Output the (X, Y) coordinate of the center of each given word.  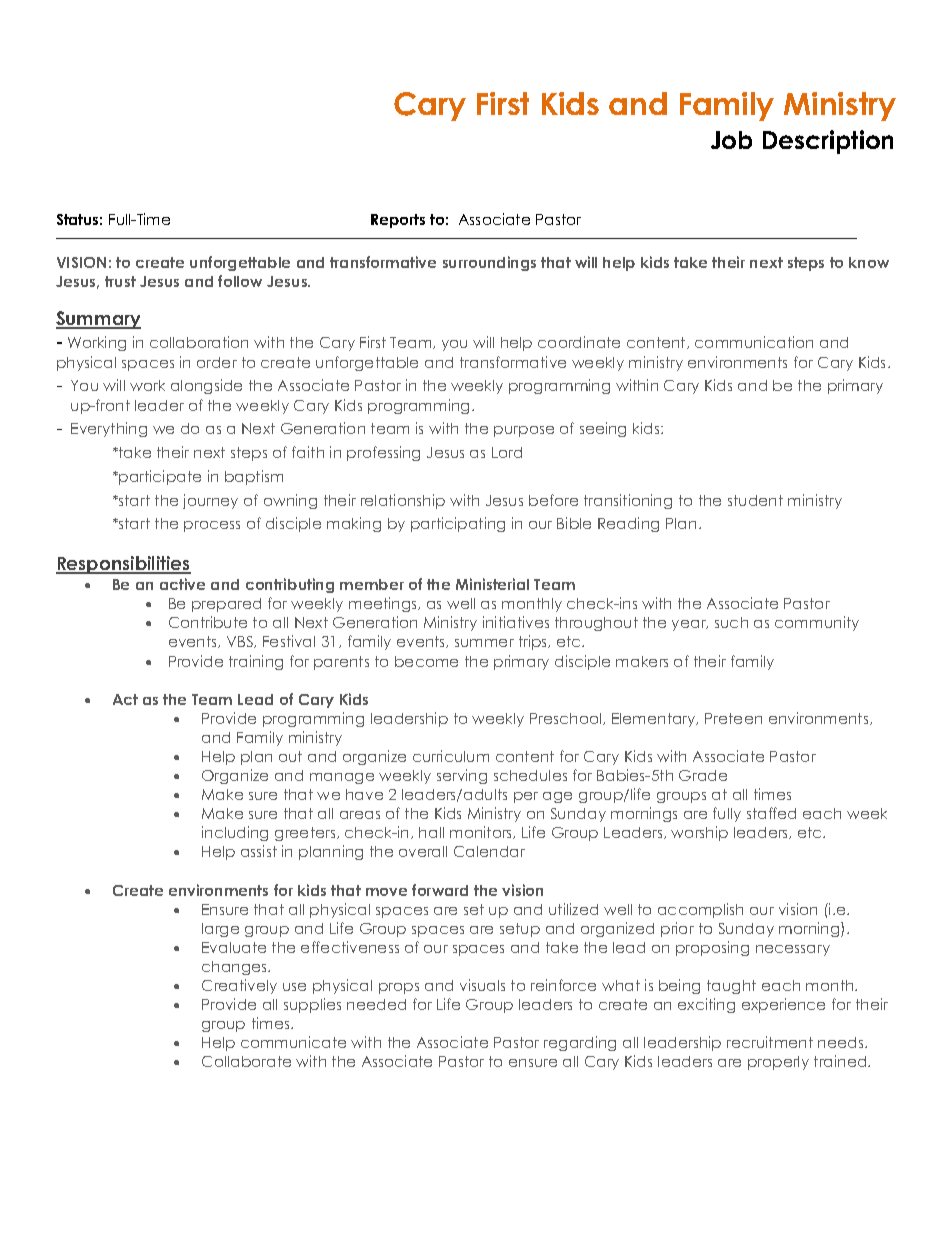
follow (240, 281)
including (235, 833)
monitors (482, 832)
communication (754, 342)
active (182, 584)
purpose (524, 431)
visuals (482, 985)
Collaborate (246, 1061)
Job (731, 140)
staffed (771, 813)
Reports (398, 221)
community (817, 623)
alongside (206, 386)
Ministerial (492, 584)
